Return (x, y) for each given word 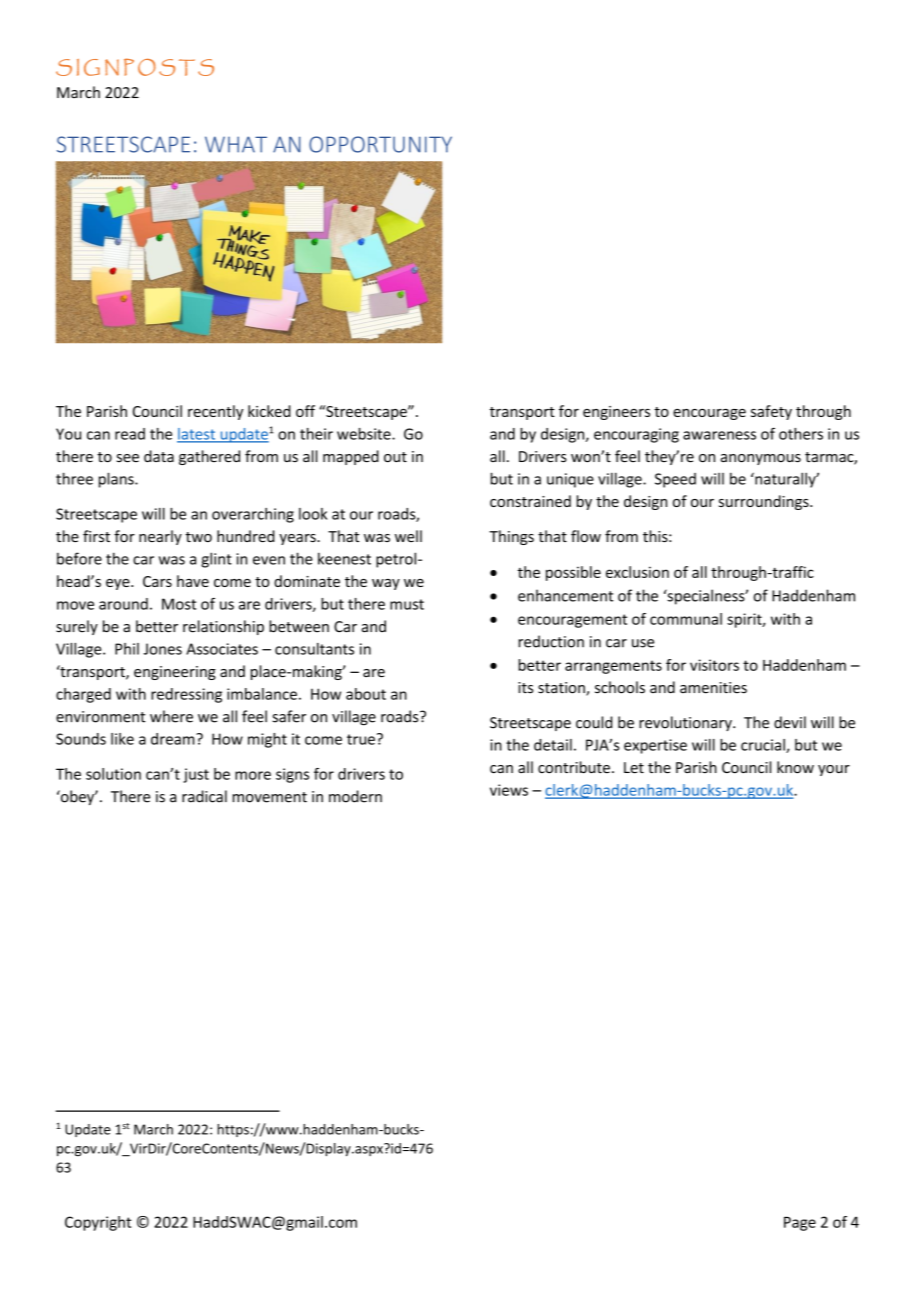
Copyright (98, 1223)
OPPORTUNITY (380, 144)
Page (800, 1224)
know (795, 767)
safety (771, 412)
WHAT (236, 144)
